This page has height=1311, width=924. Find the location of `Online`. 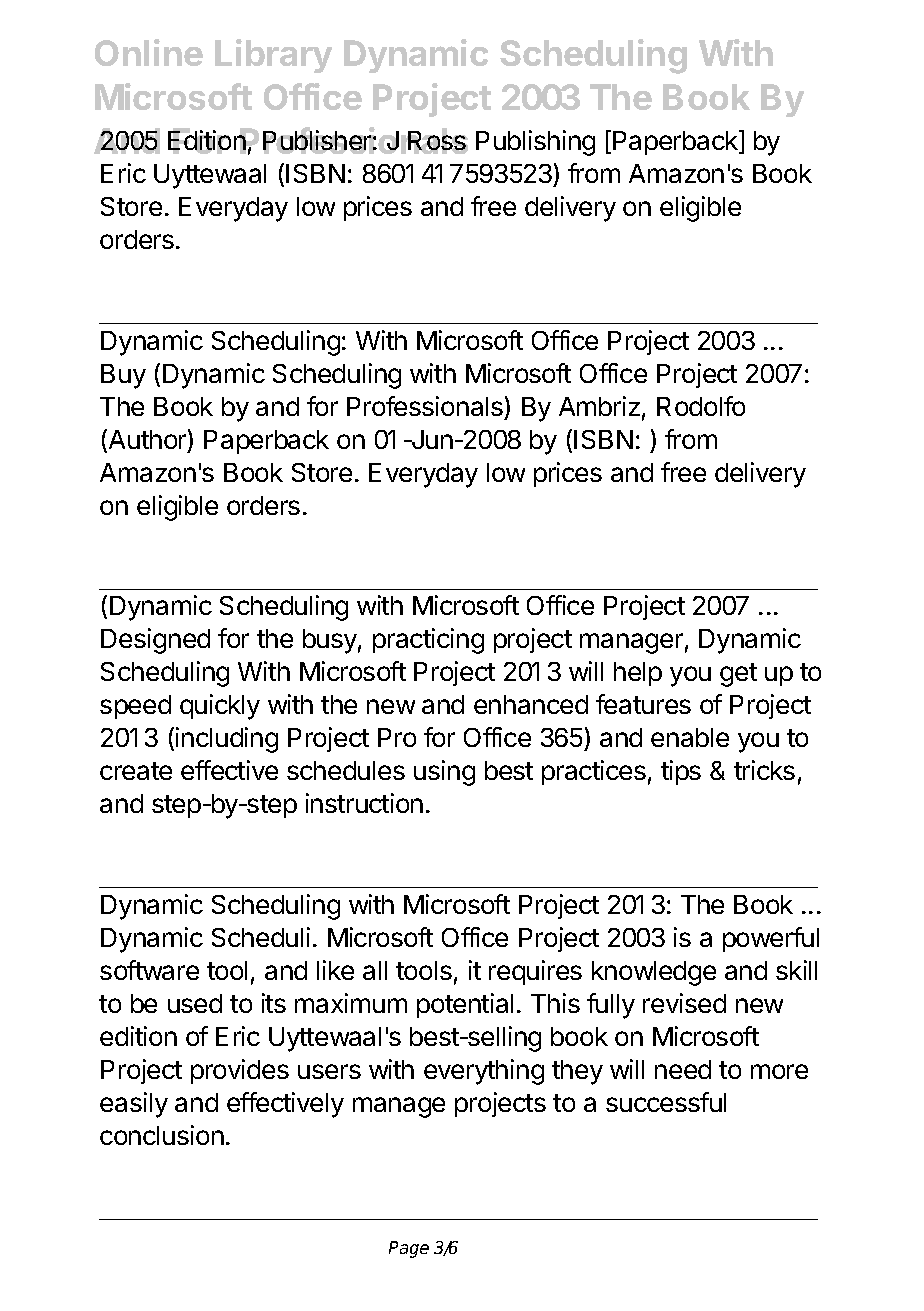

Online is located at coordinates (149, 52).
